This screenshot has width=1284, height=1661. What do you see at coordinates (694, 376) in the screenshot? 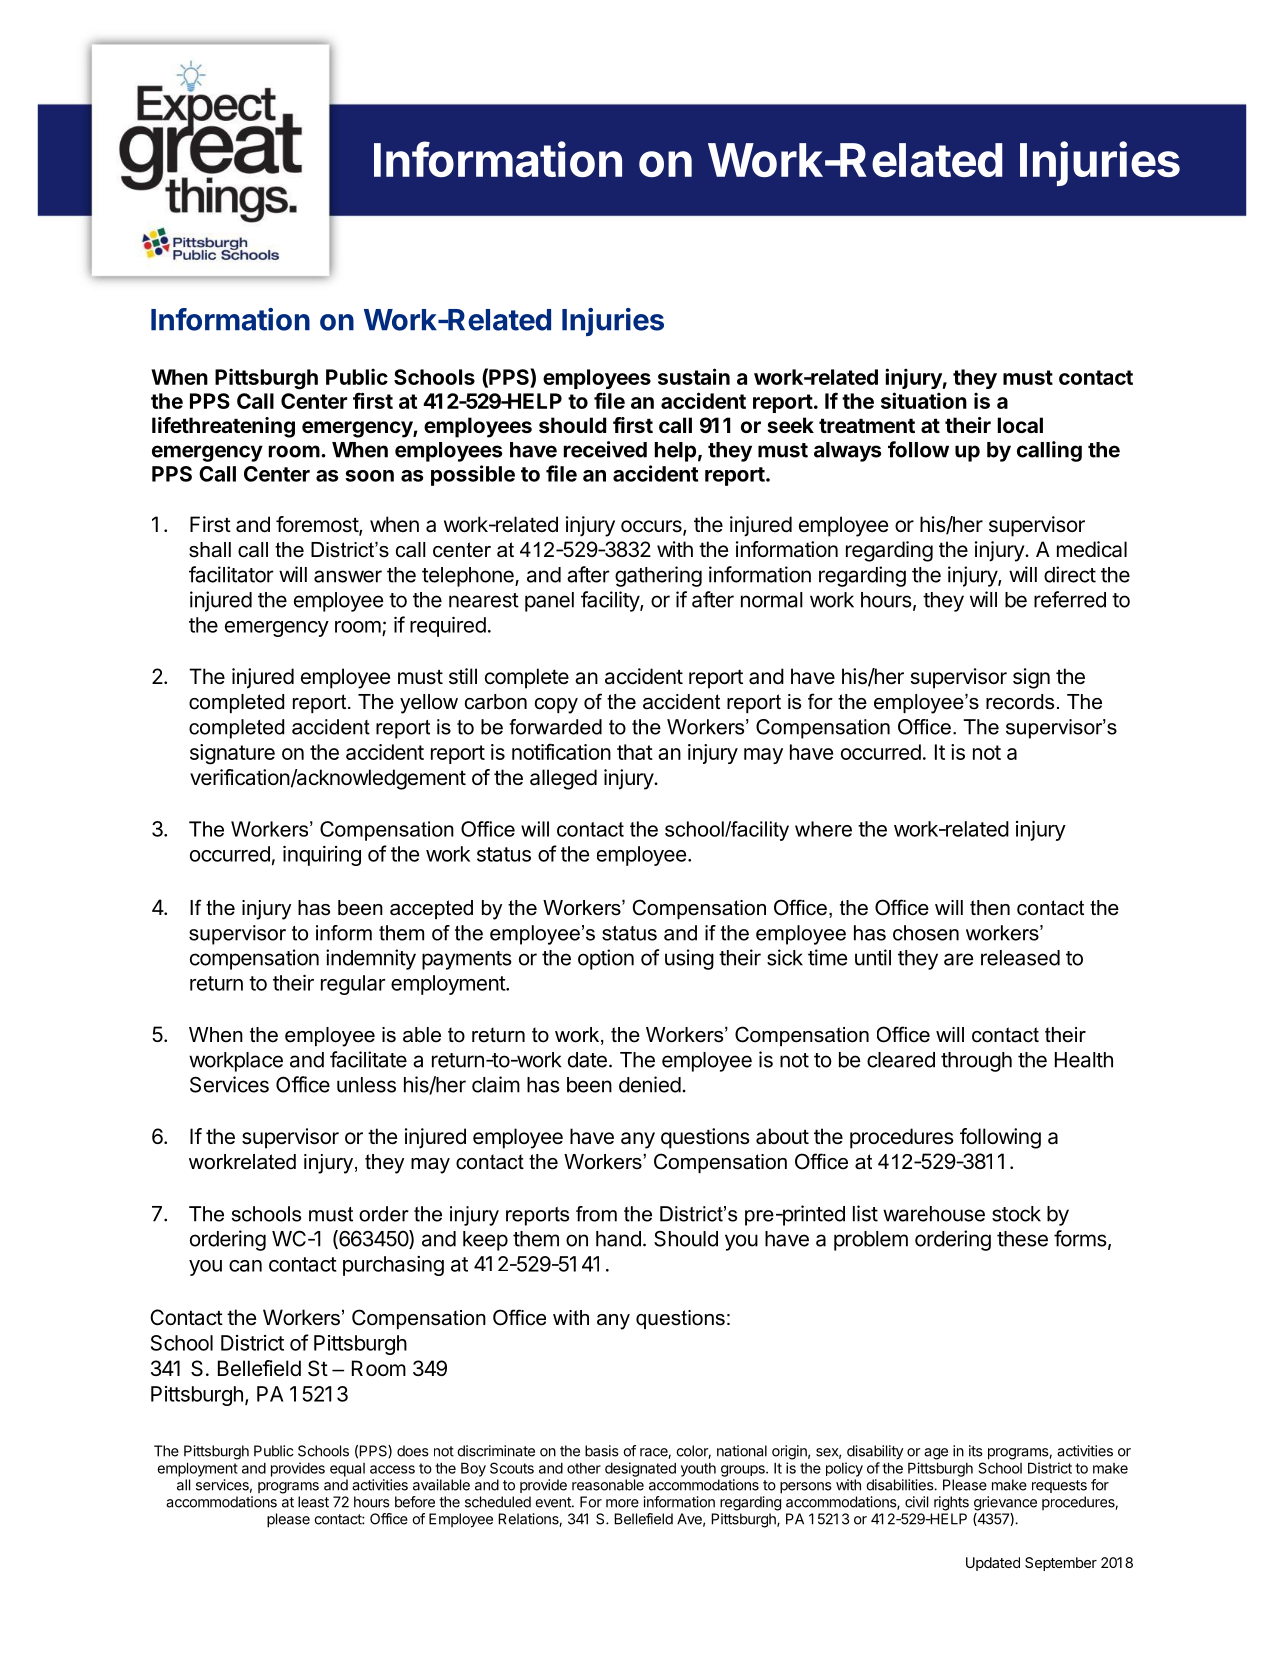
I see `sustain` at bounding box center [694, 376].
